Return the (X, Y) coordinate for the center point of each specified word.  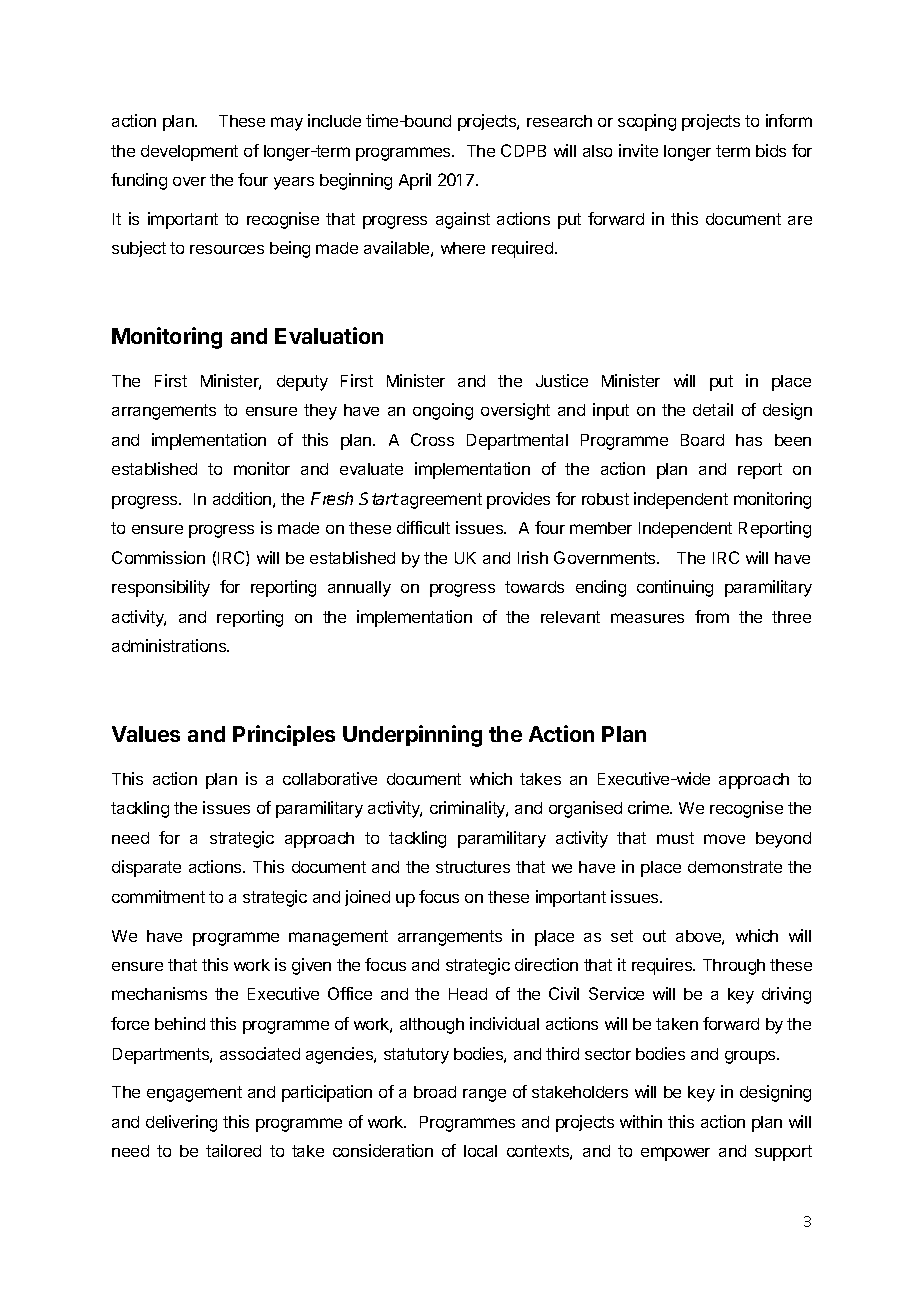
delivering (181, 1123)
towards (534, 587)
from (712, 616)
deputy (302, 383)
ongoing (443, 411)
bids (771, 150)
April (415, 181)
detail (713, 409)
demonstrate (735, 867)
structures (473, 867)
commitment (158, 896)
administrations (170, 645)
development (189, 153)
